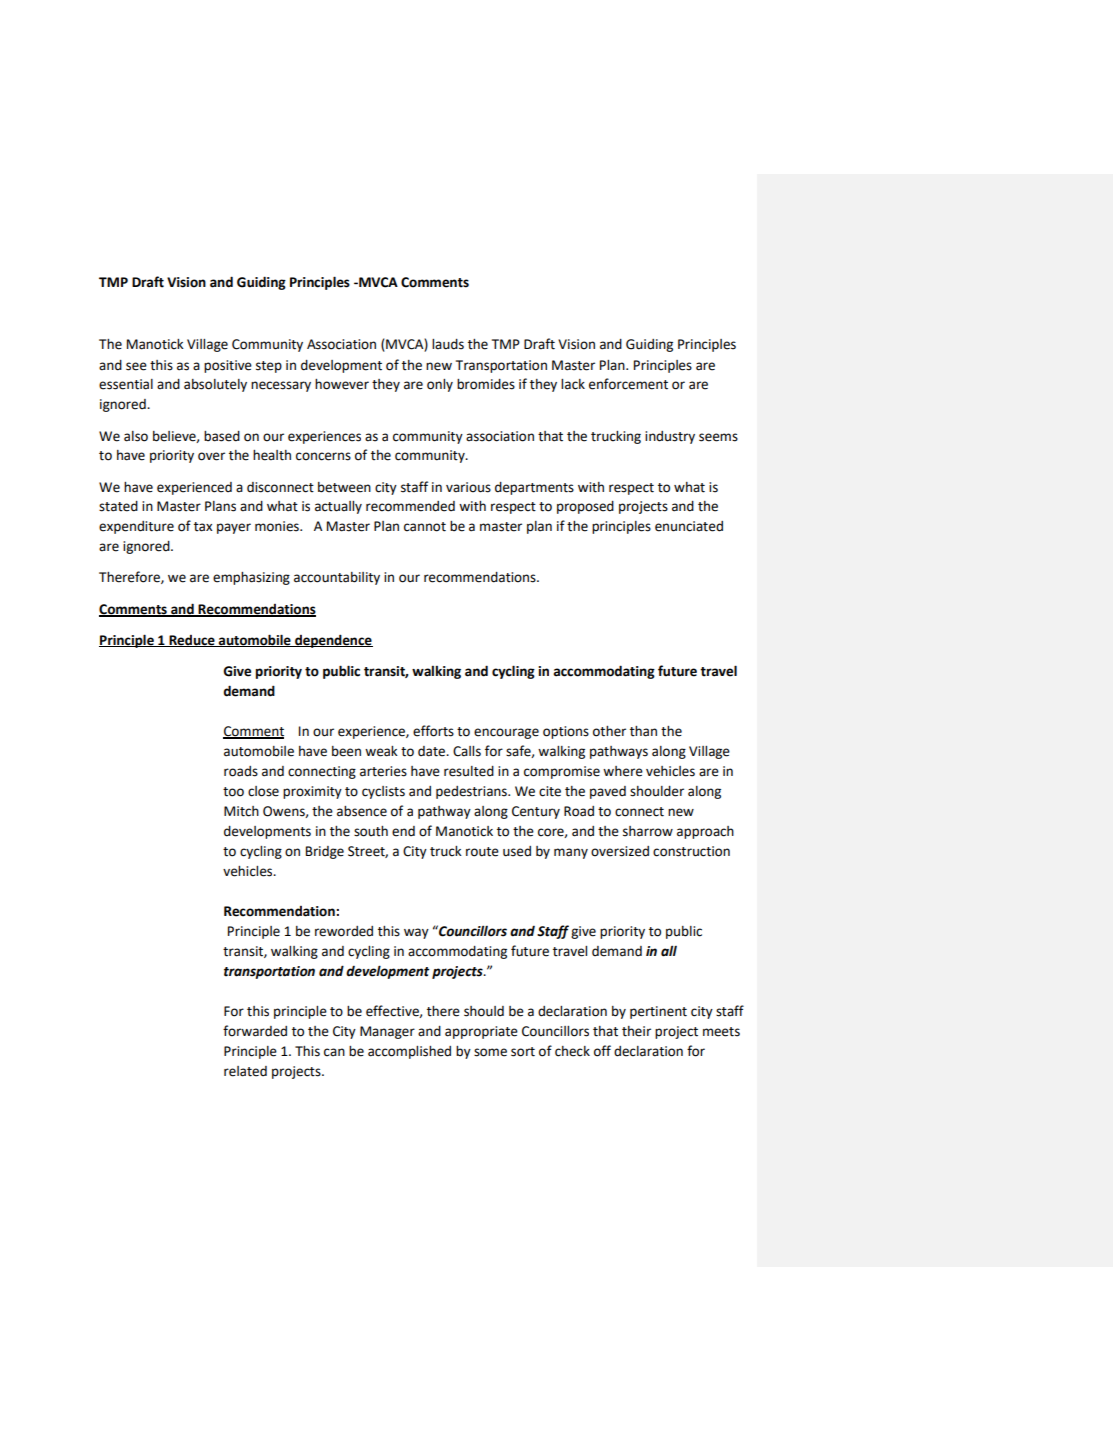 The height and width of the screenshot is (1441, 1113). What do you see at coordinates (228, 366) in the screenshot?
I see `positive` at bounding box center [228, 366].
